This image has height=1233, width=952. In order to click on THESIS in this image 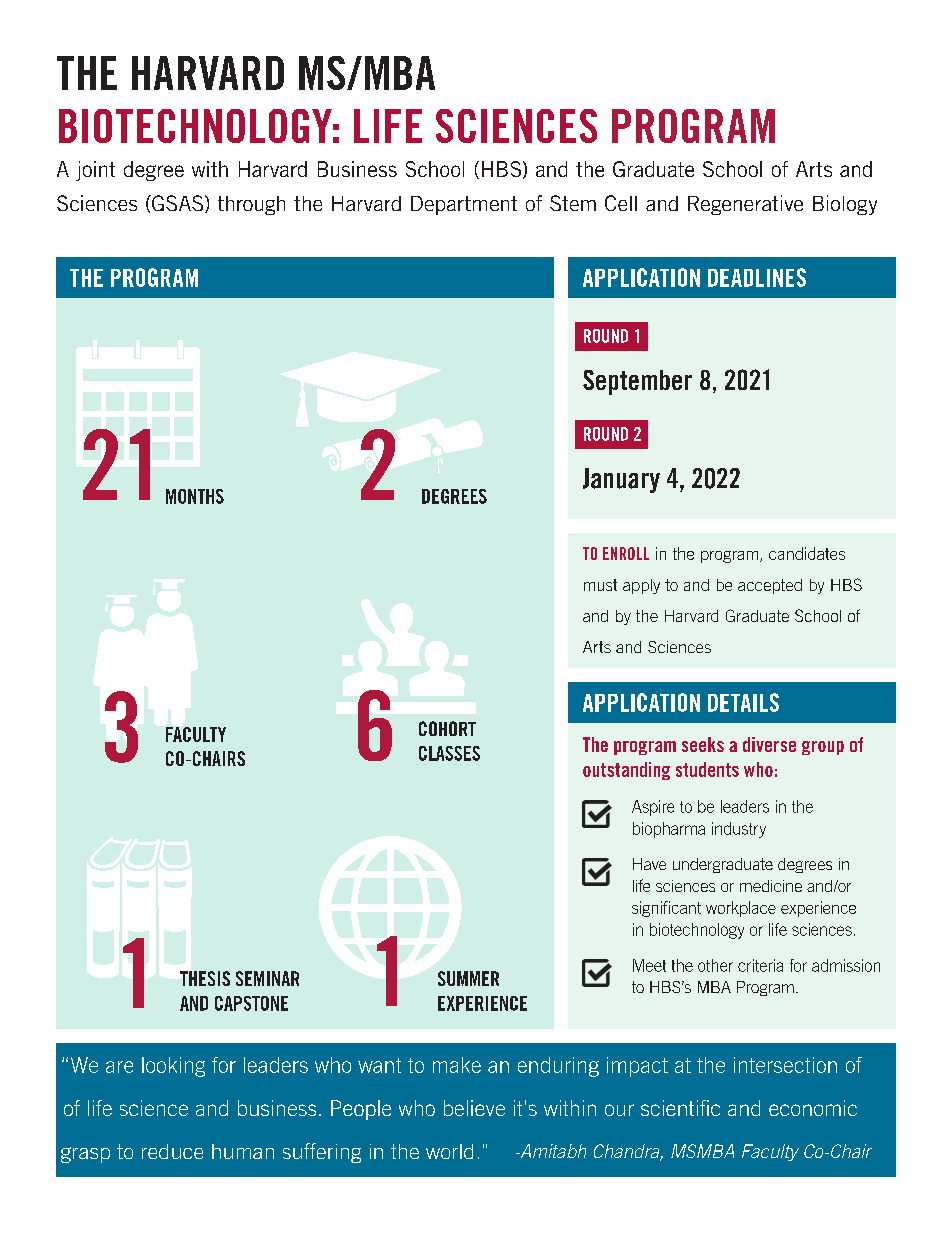, I will do `click(205, 978)`.
